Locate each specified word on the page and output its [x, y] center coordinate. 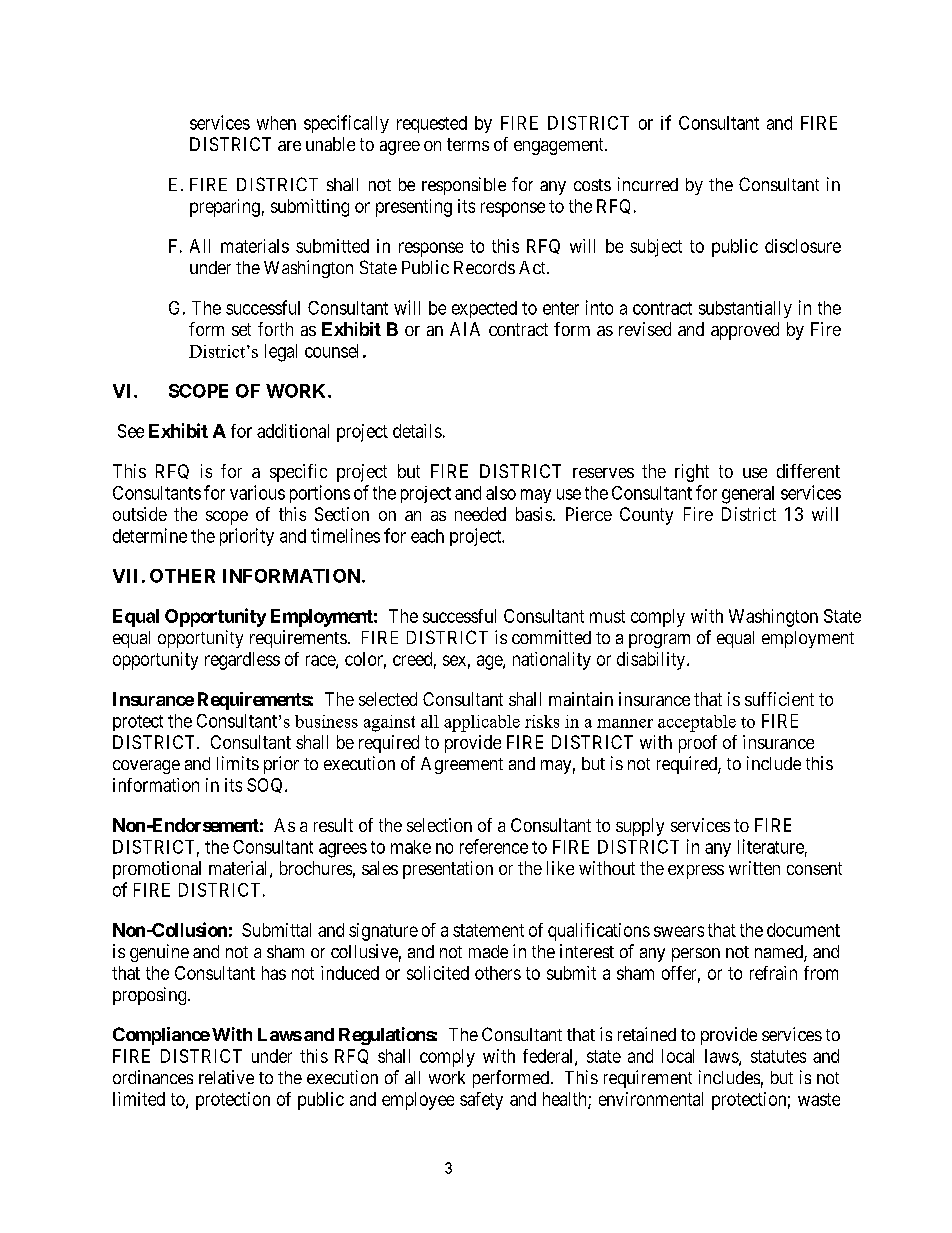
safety [481, 1101]
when [276, 123]
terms [468, 144]
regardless [242, 661]
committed [551, 637]
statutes [778, 1056]
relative [226, 1077]
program [659, 641]
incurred [648, 184]
